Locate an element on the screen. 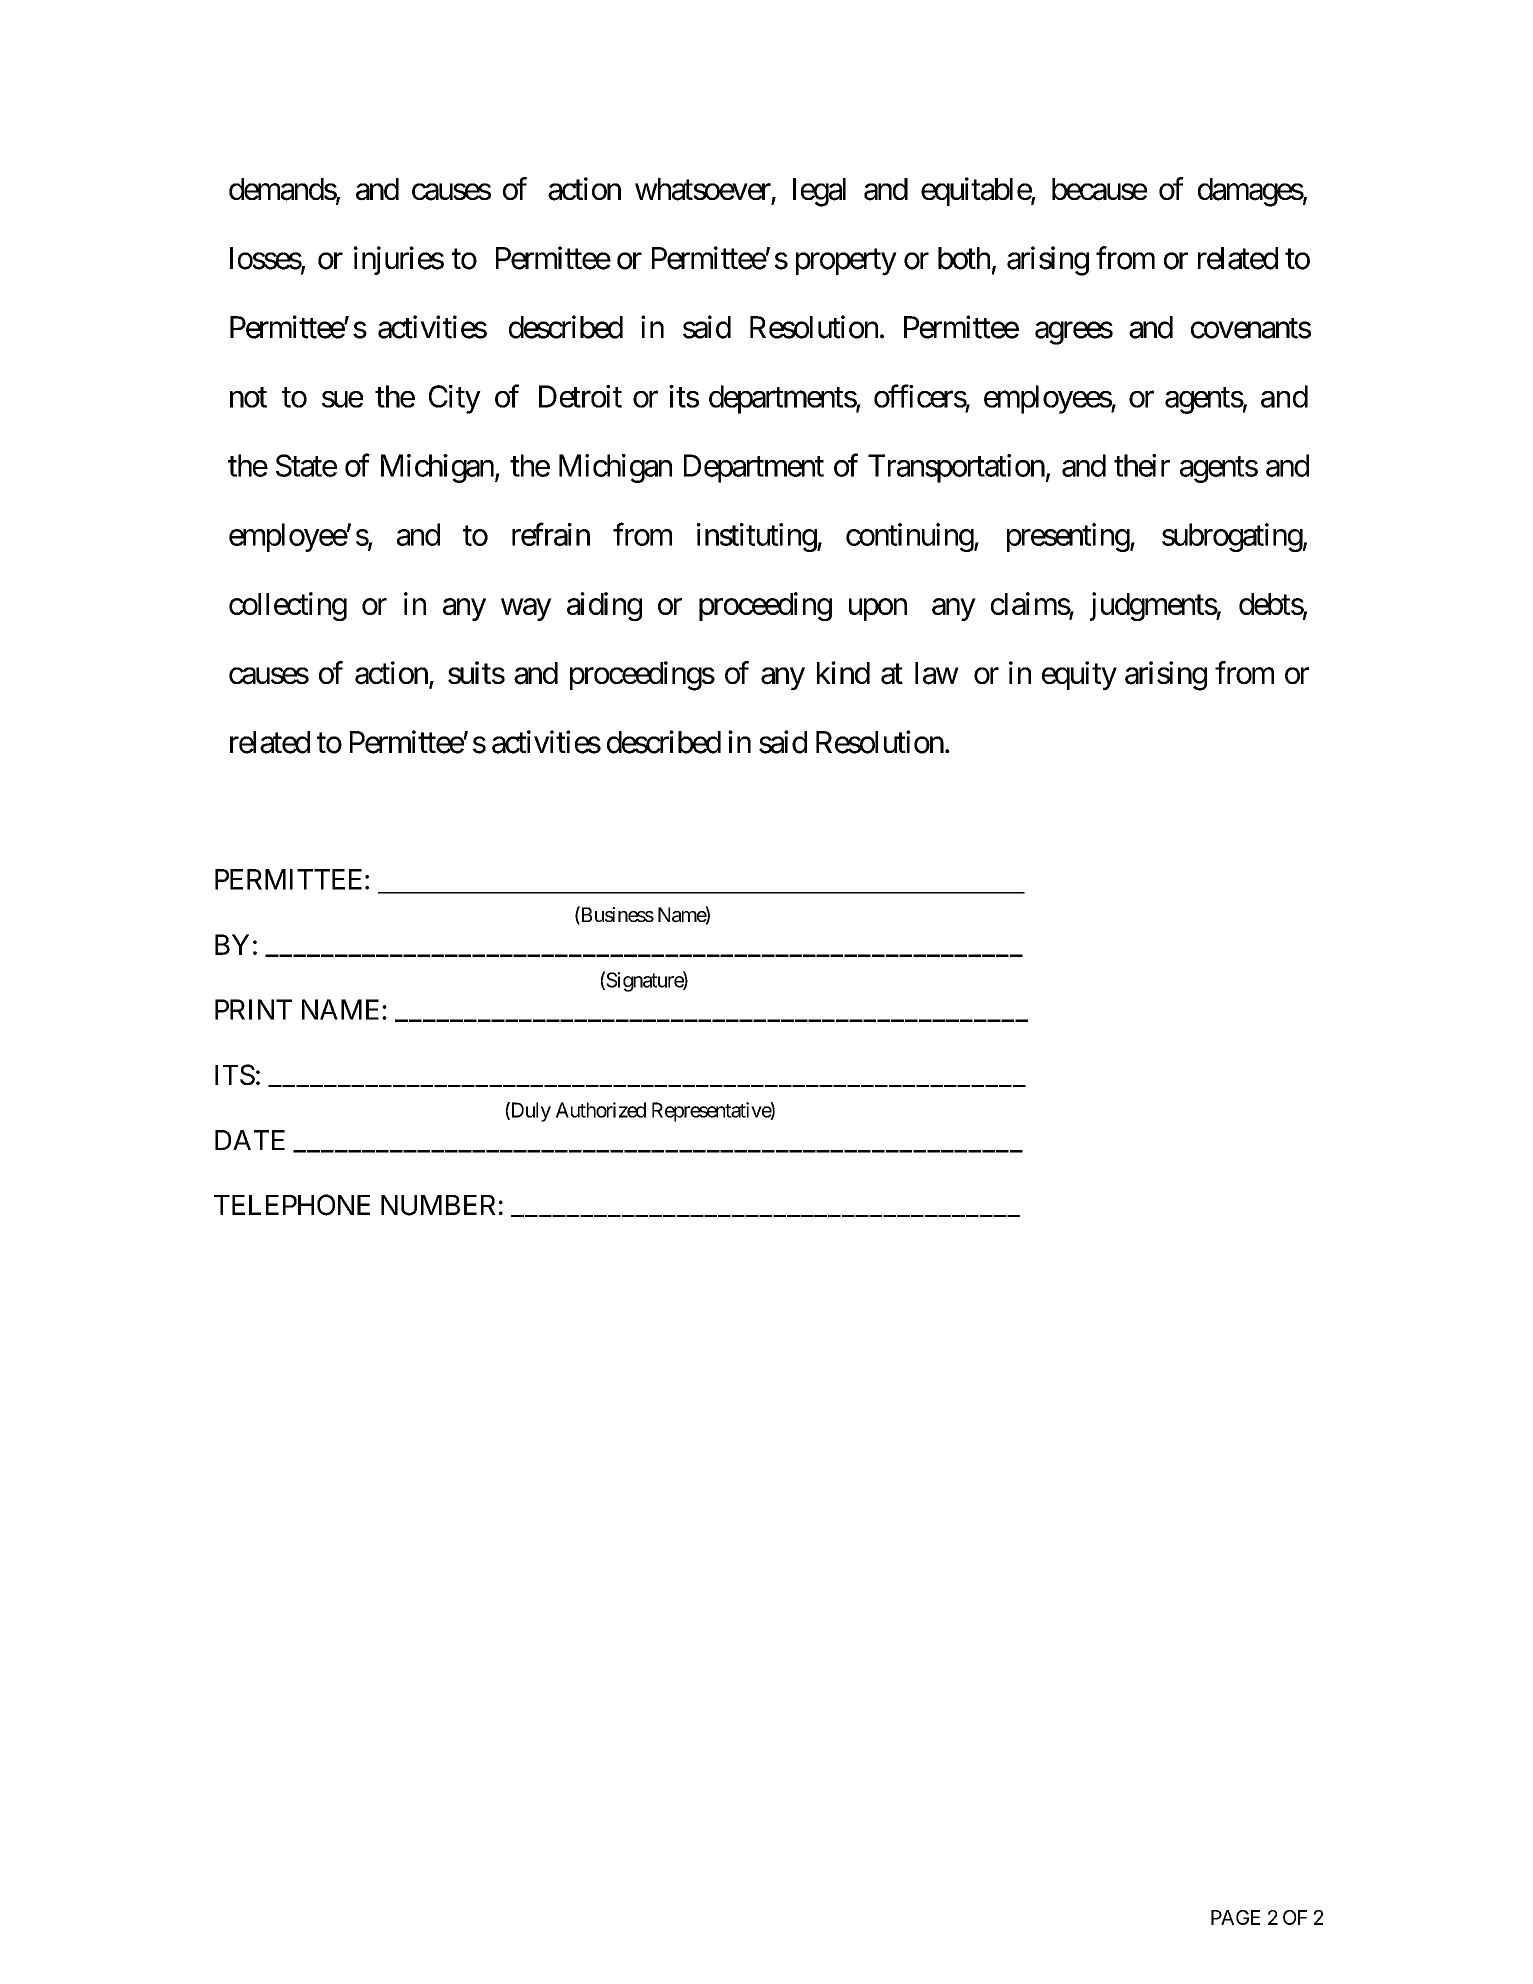 This screenshot has width=1533, height=1984. both is located at coordinates (964, 258).
